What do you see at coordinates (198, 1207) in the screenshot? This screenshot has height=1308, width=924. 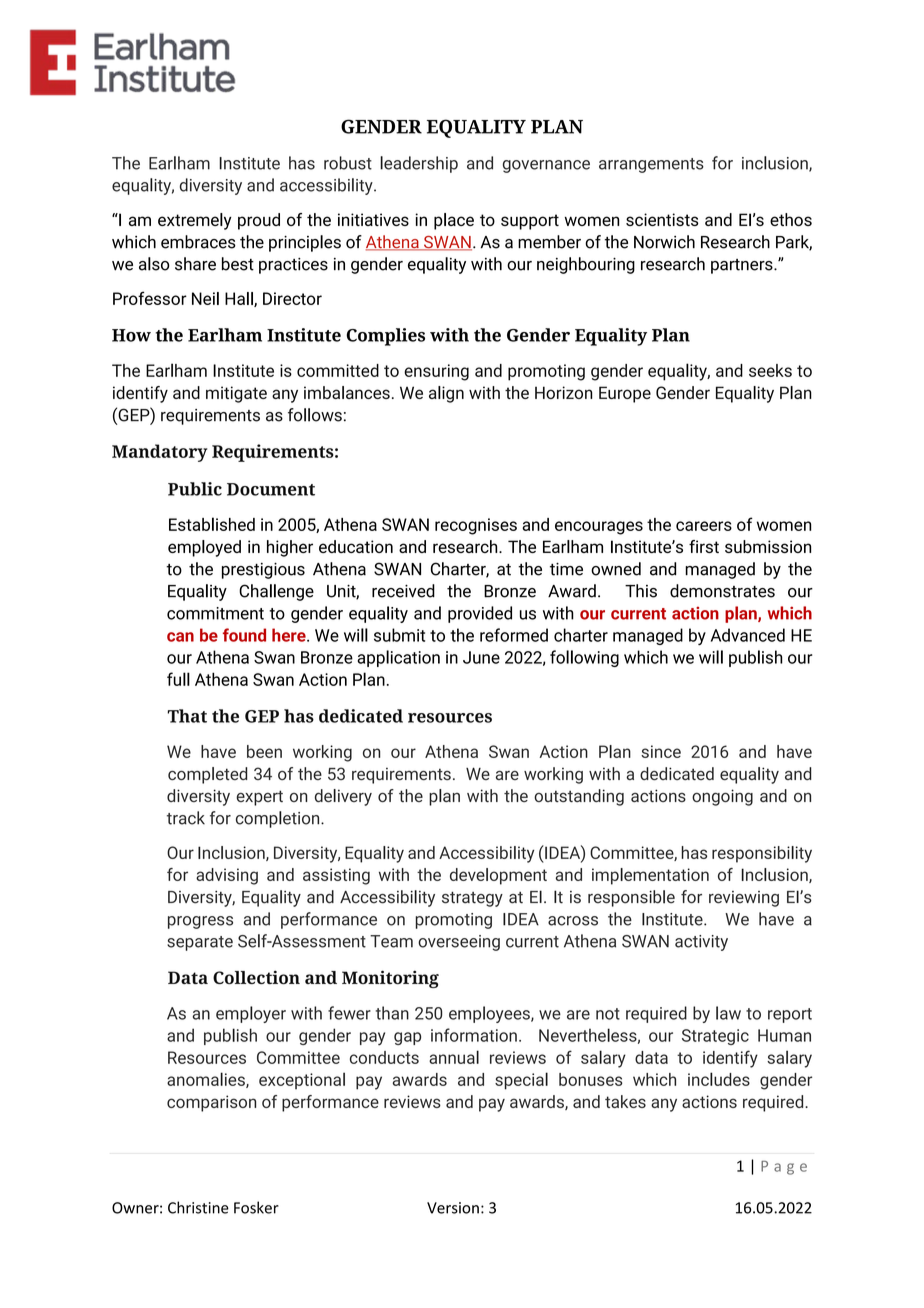 I see `Christine` at bounding box center [198, 1207].
